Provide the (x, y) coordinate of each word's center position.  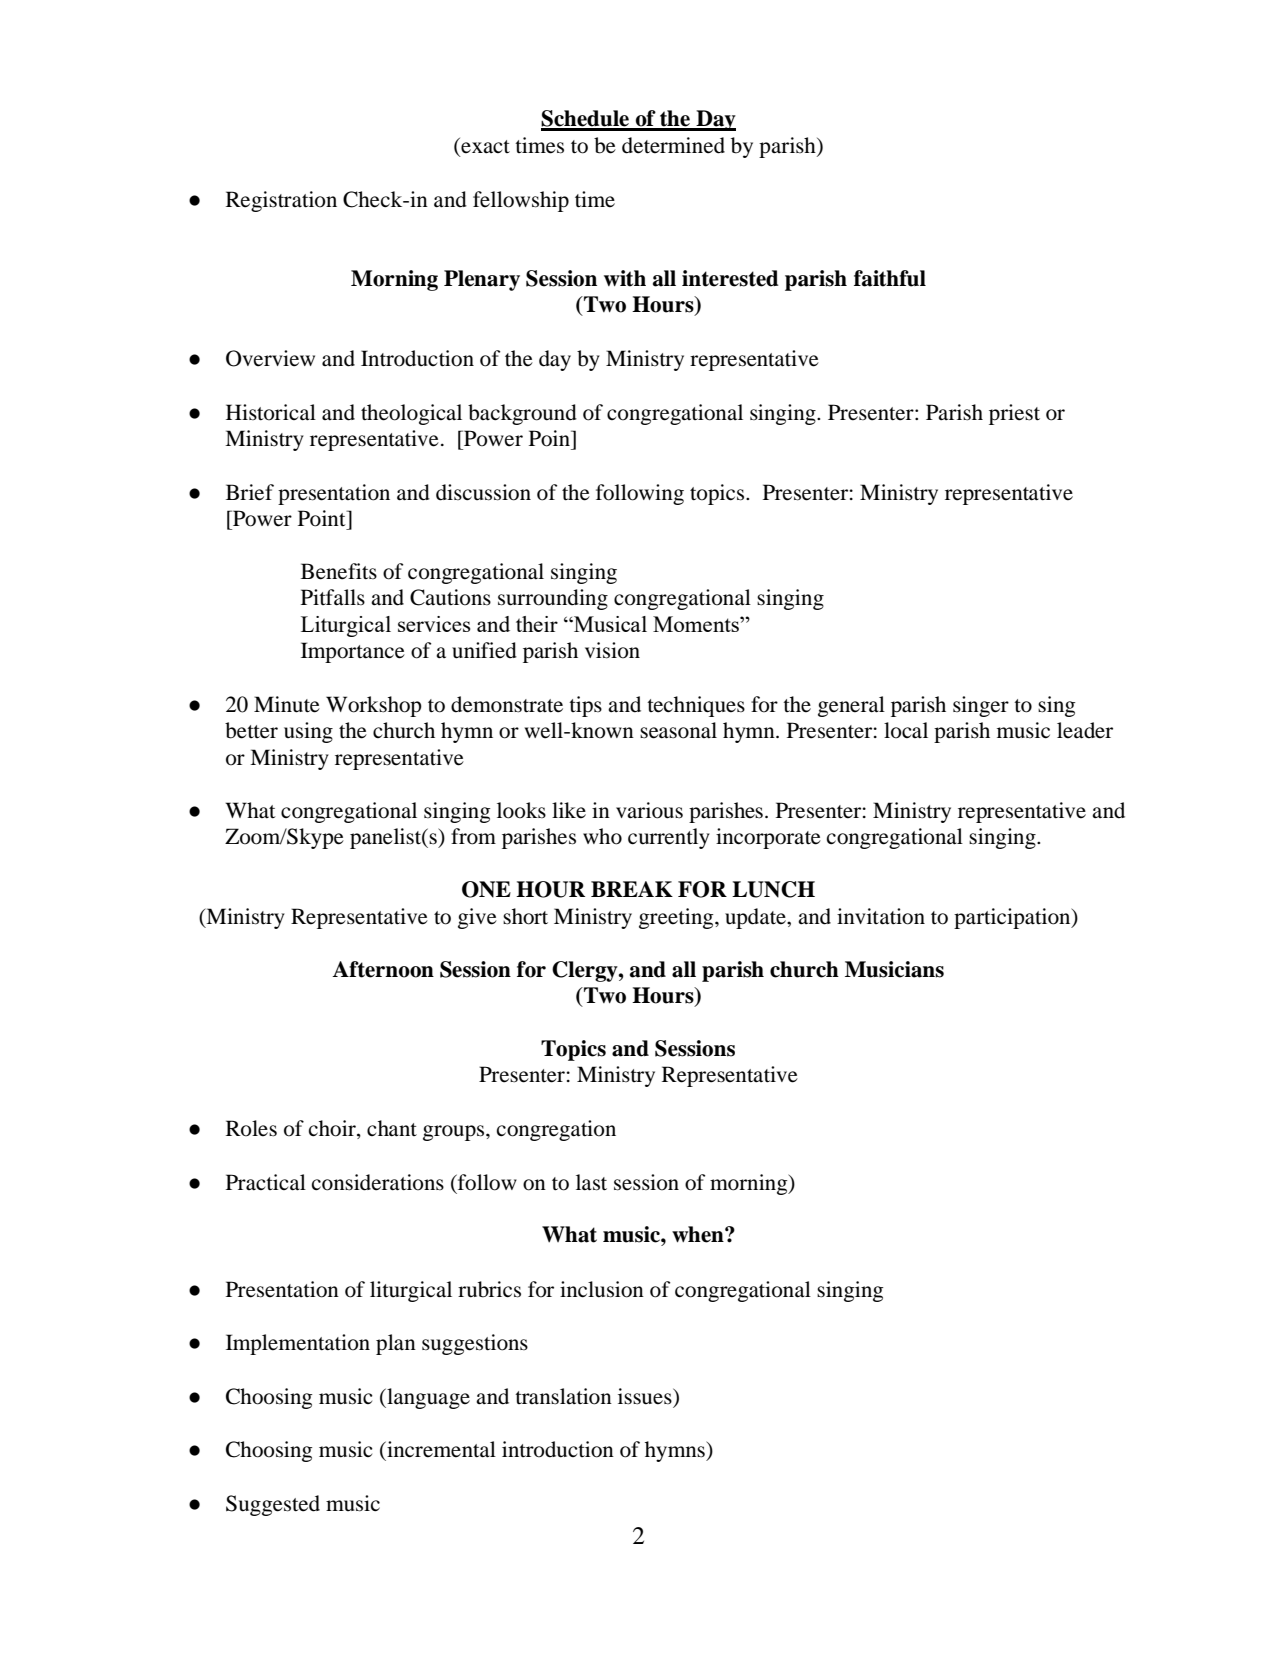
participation (1013, 918)
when (699, 1234)
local (906, 730)
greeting (677, 918)
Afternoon (383, 969)
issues (646, 1396)
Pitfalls (333, 597)
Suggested (273, 1505)
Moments (697, 624)
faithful (890, 278)
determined (673, 145)
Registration (281, 201)
